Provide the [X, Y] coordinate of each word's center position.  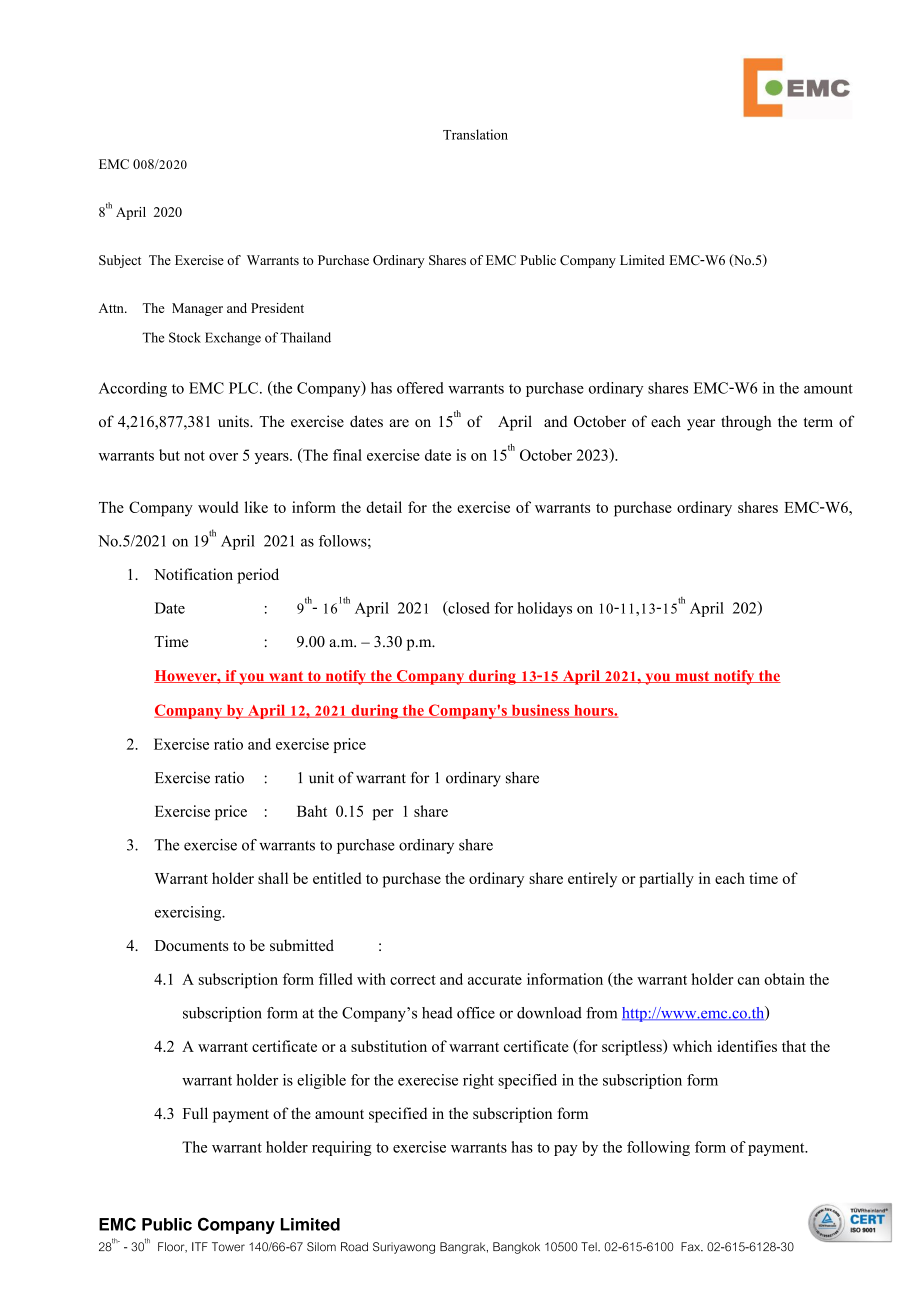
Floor [172, 1247]
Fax [691, 1247]
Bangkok [516, 1248]
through [746, 423]
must [692, 677]
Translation [475, 134]
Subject [120, 261]
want [286, 677]
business [540, 711]
